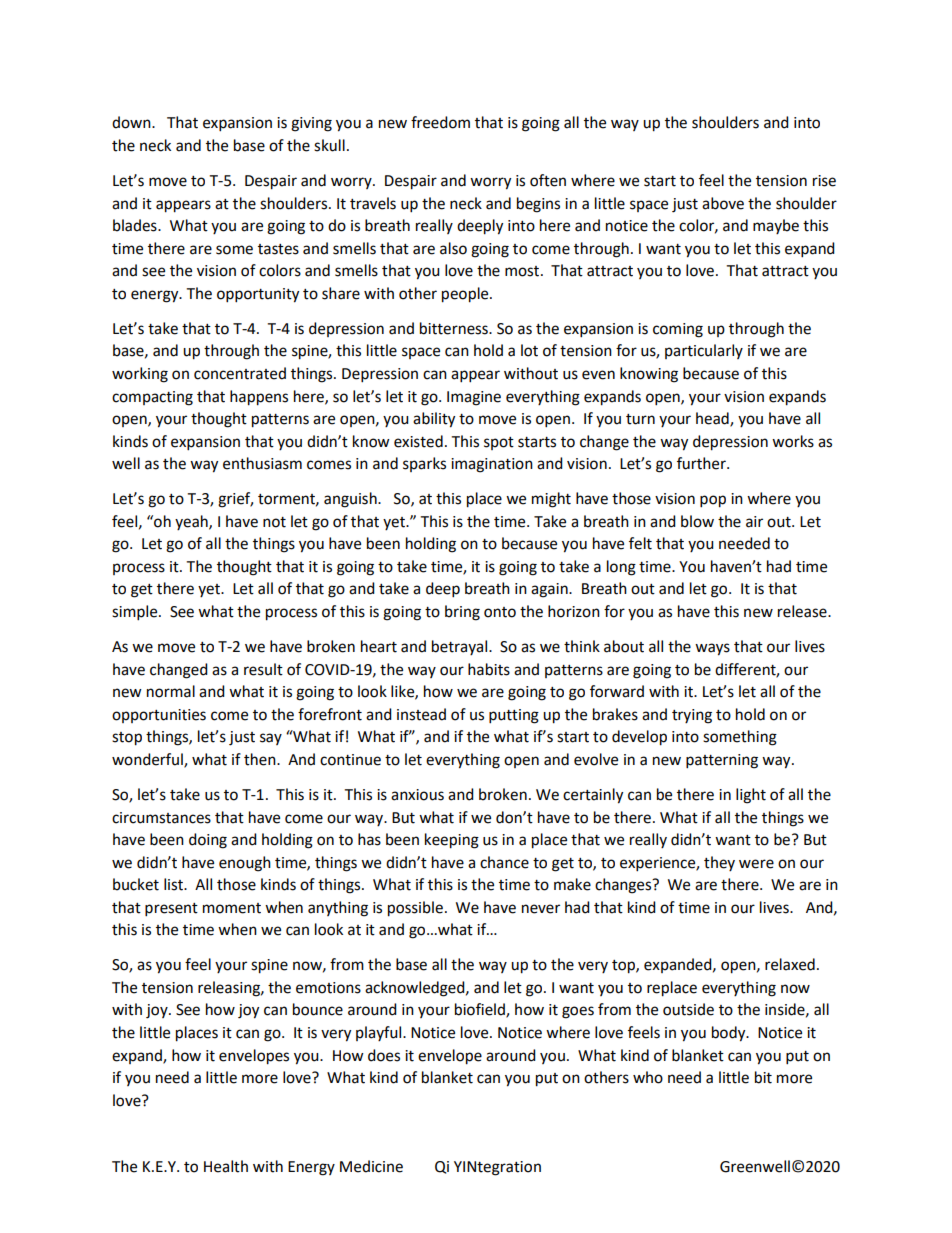  Describe the element at coordinates (371, 1166) in the screenshot. I see `Medicine` at that location.
